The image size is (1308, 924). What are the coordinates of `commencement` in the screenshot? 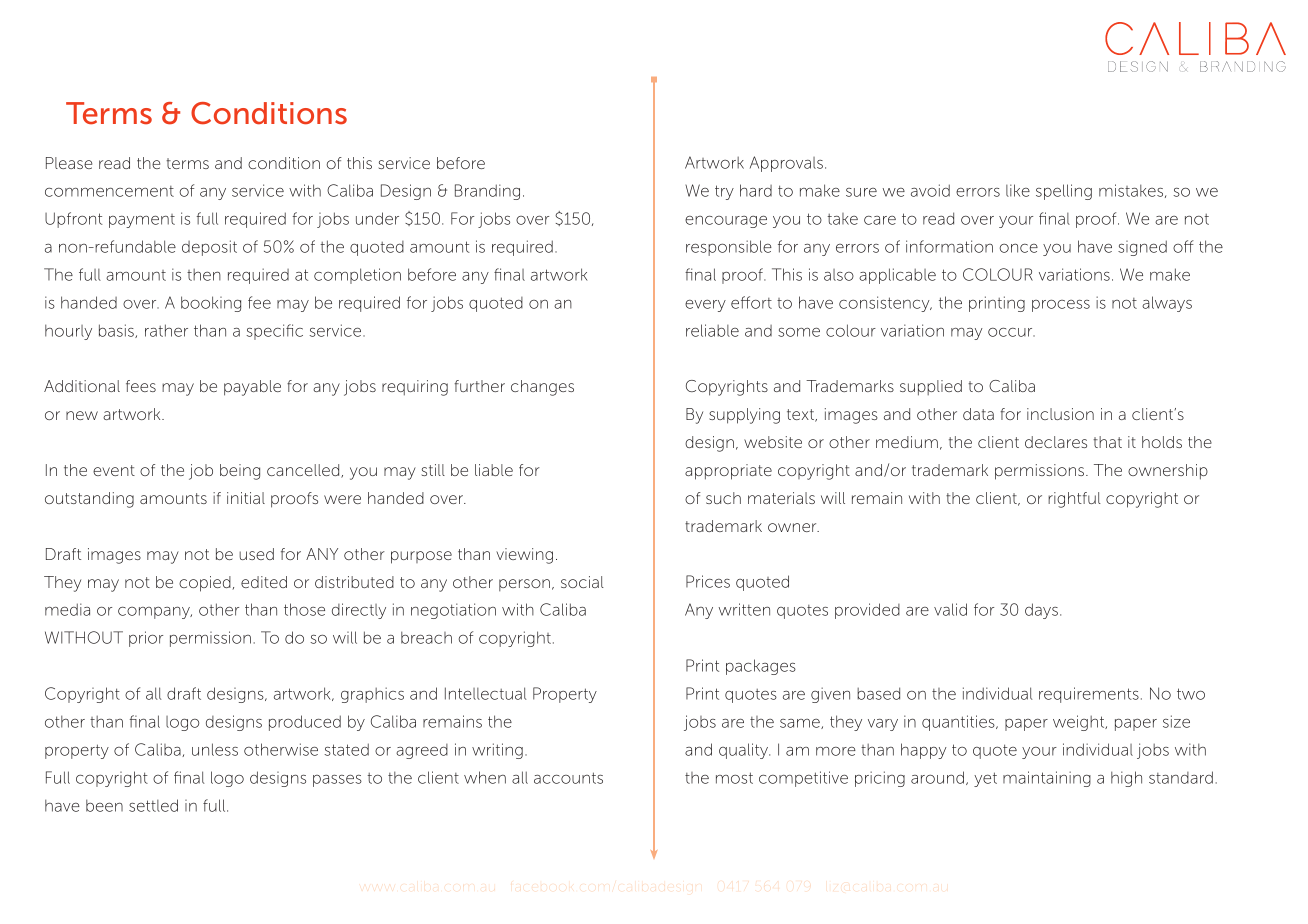 It's located at (109, 191).
